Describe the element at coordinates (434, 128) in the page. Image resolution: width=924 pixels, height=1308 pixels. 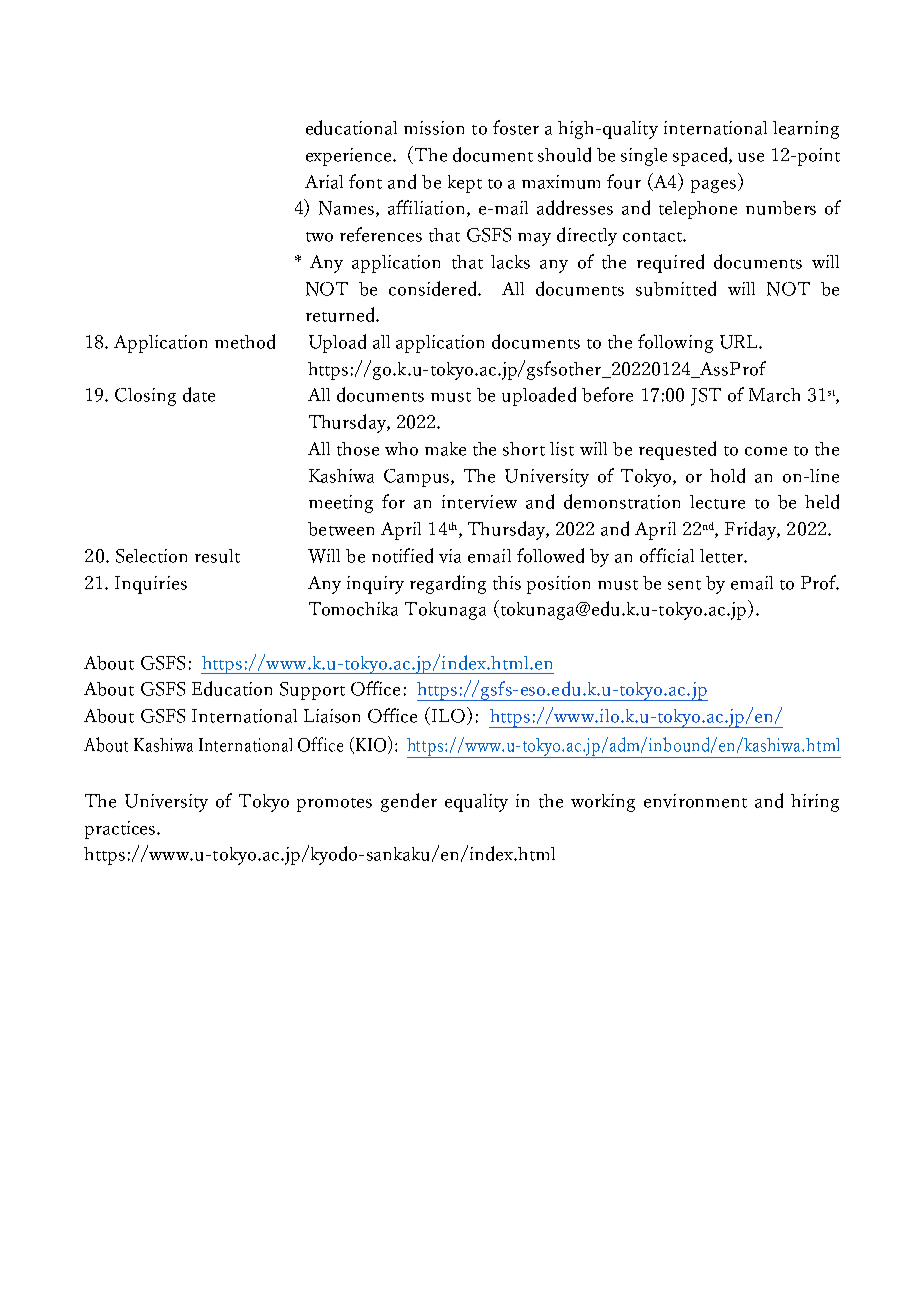
I see `mission` at that location.
